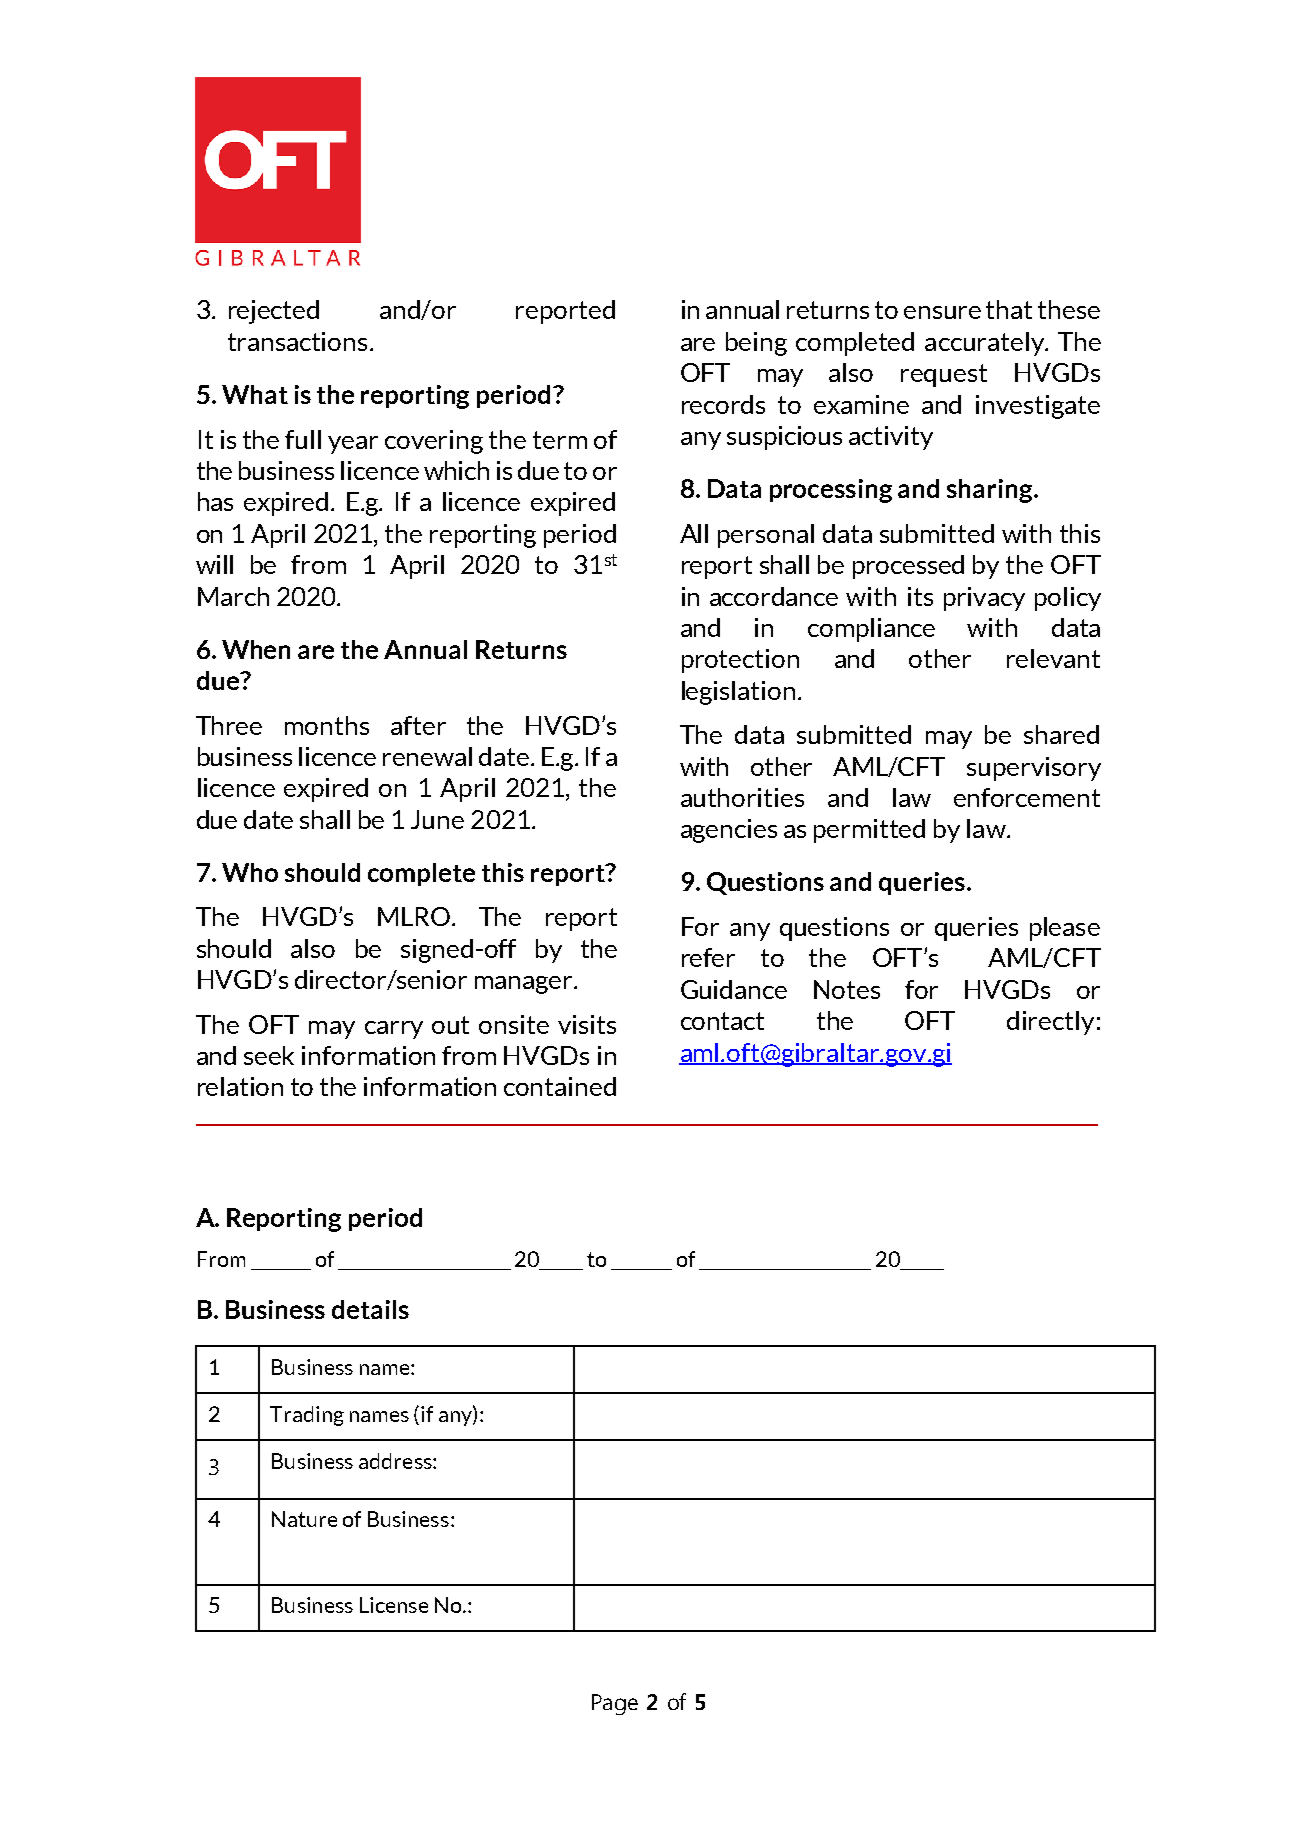 Image resolution: width=1297 pixels, height=1835 pixels. Describe the element at coordinates (986, 344) in the page. I see `accurately` at that location.
